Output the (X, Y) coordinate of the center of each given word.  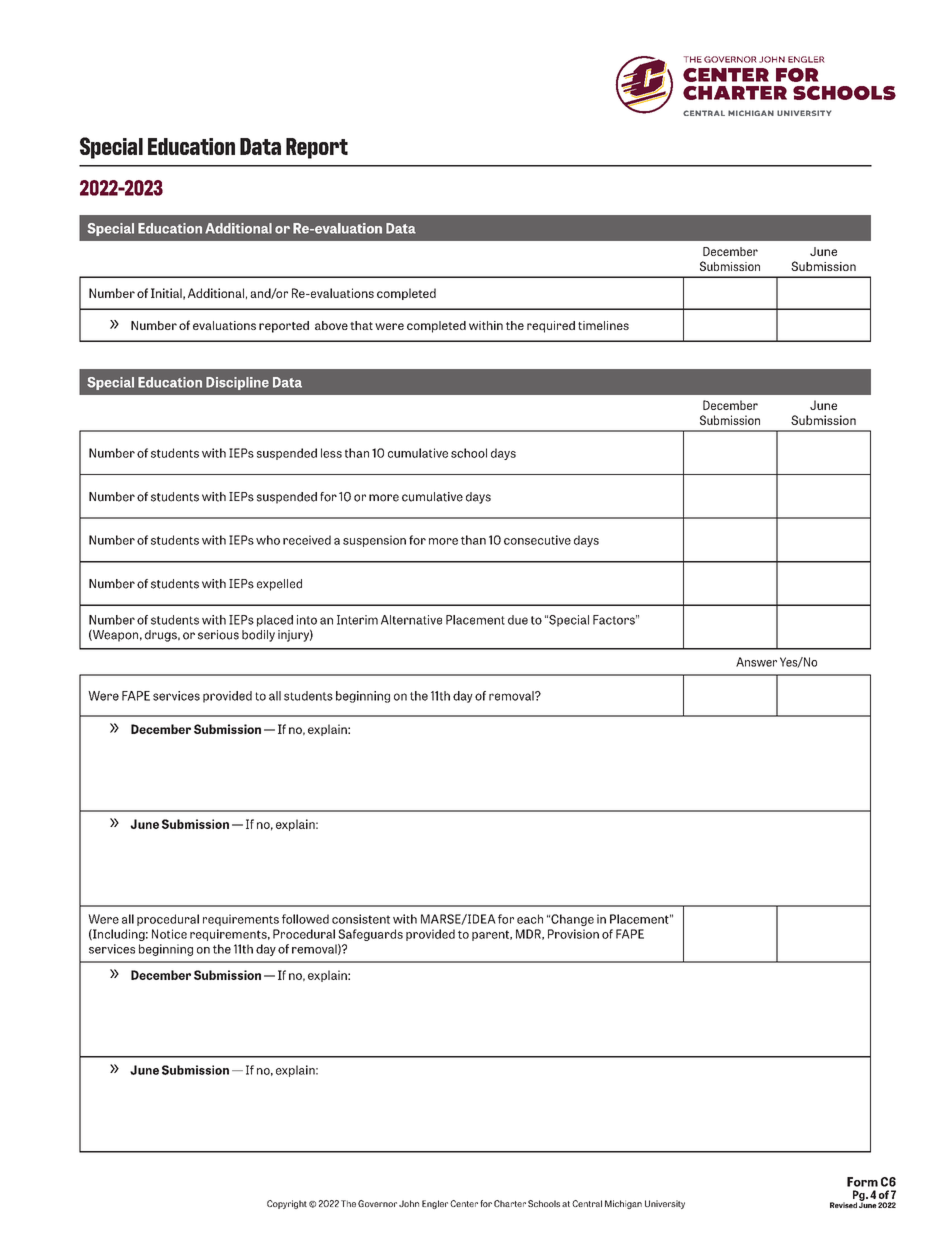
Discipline (237, 383)
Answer (756, 662)
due (518, 620)
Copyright (287, 1204)
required (551, 327)
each (530, 919)
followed (305, 919)
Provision (573, 934)
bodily (258, 636)
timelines (603, 325)
